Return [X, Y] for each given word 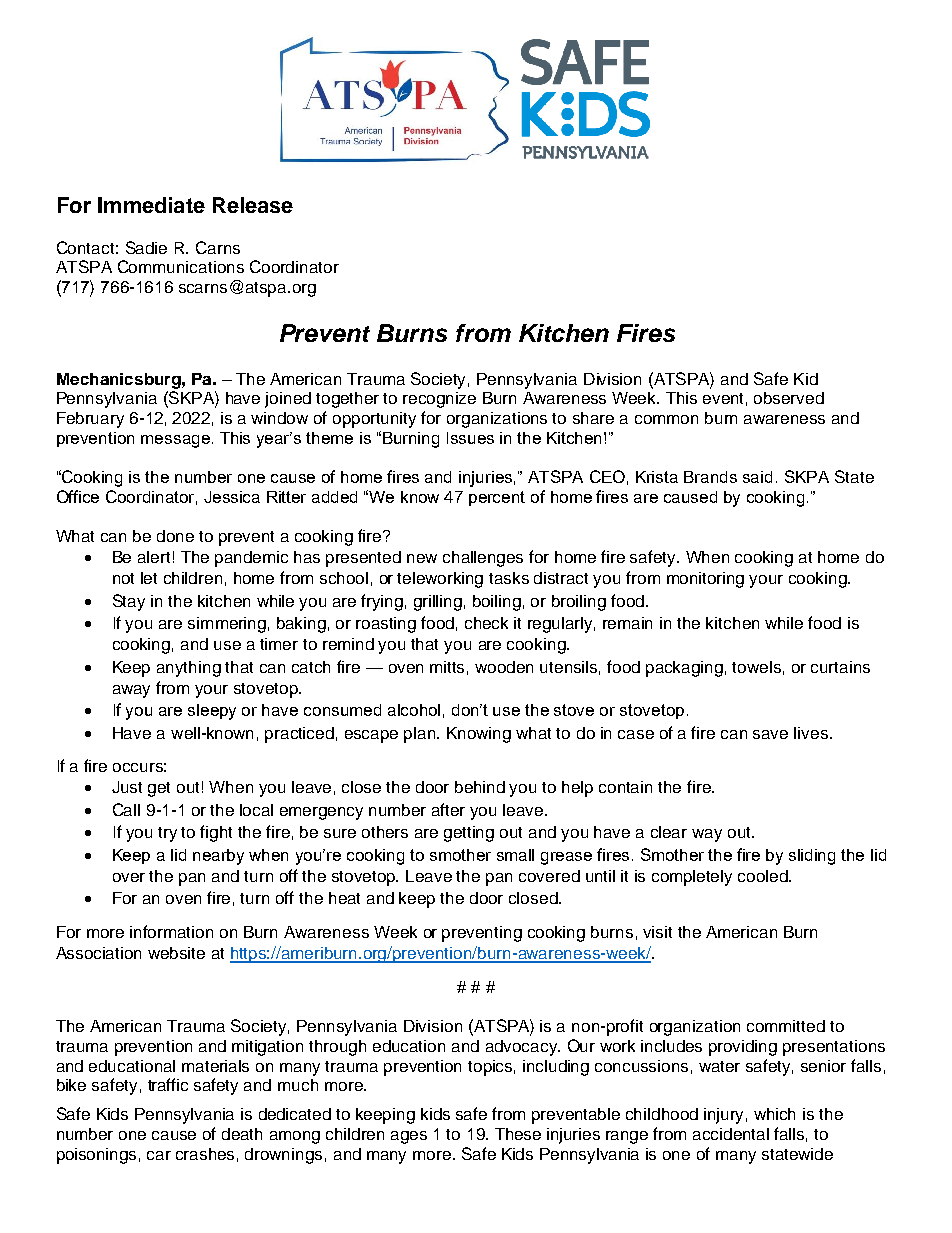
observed [789, 398]
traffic [168, 1084]
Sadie [146, 247]
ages [409, 1137]
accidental [731, 1134]
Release [253, 205]
